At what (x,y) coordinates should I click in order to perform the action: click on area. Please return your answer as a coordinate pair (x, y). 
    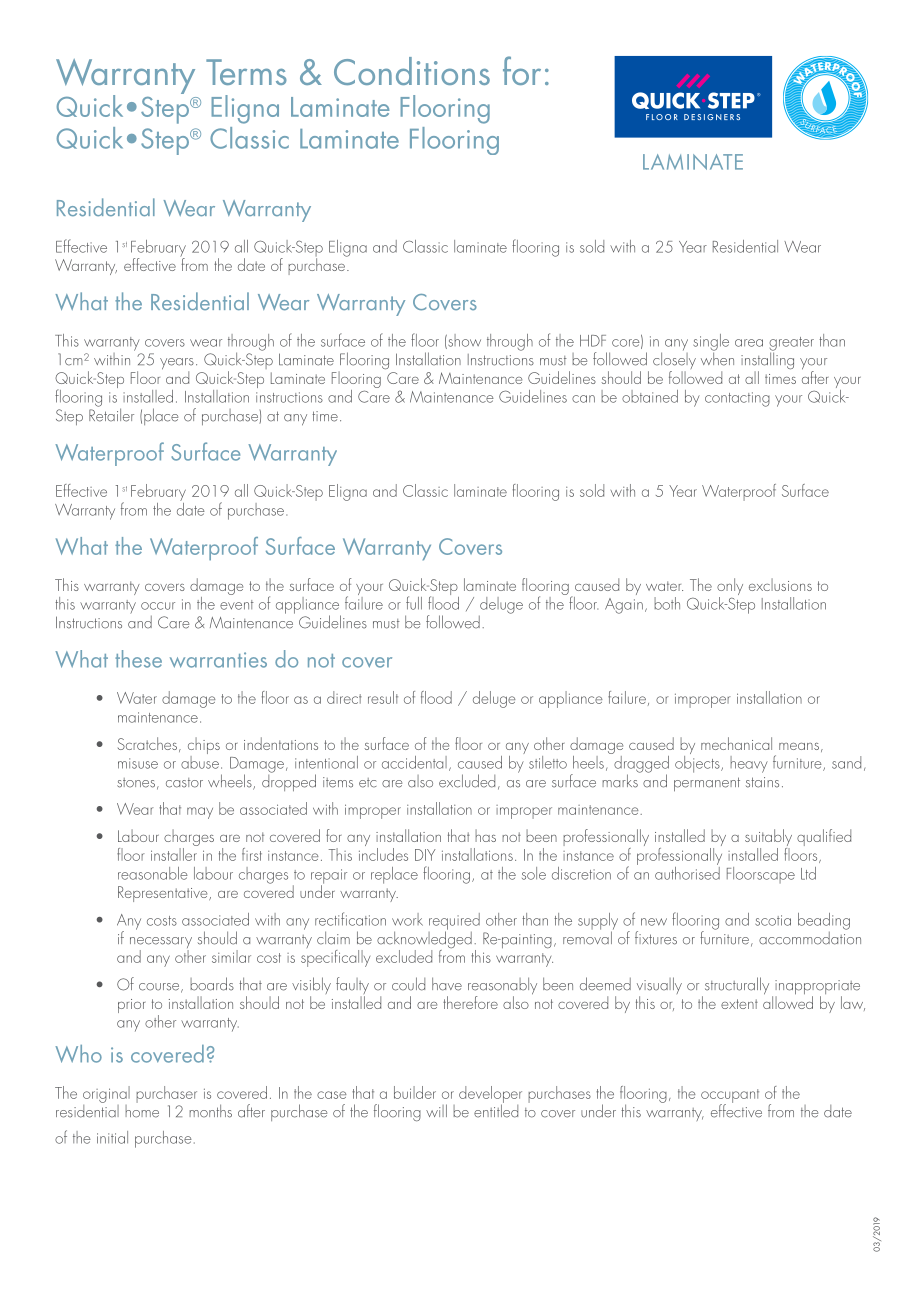
    Looking at the image, I should click on (749, 343).
